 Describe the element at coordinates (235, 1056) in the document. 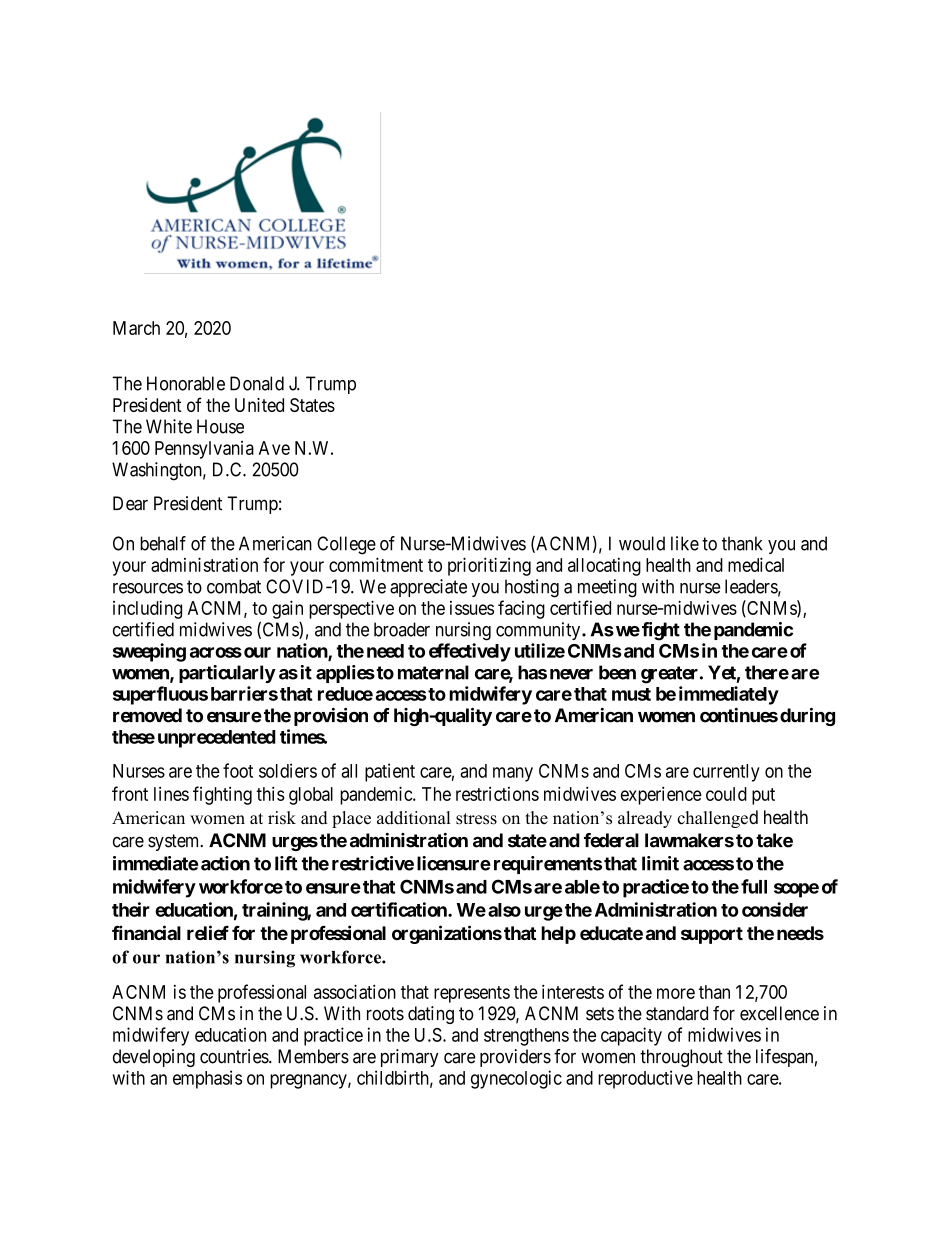

I see `countries` at that location.
